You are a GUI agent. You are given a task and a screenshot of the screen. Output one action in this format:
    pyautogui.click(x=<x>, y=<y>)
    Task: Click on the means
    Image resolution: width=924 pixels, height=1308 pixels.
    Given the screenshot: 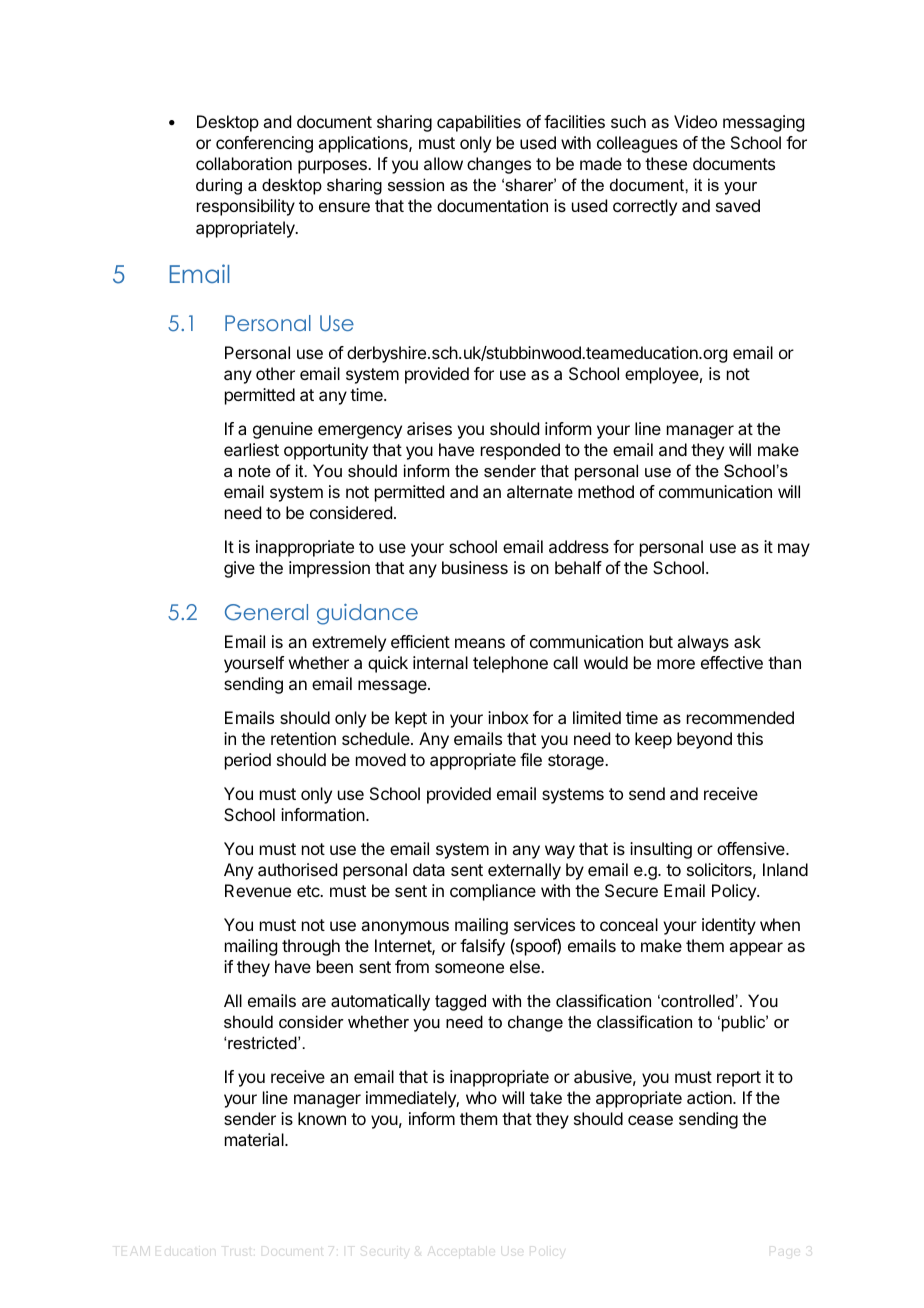 What is the action you would take?
    pyautogui.click(x=480, y=643)
